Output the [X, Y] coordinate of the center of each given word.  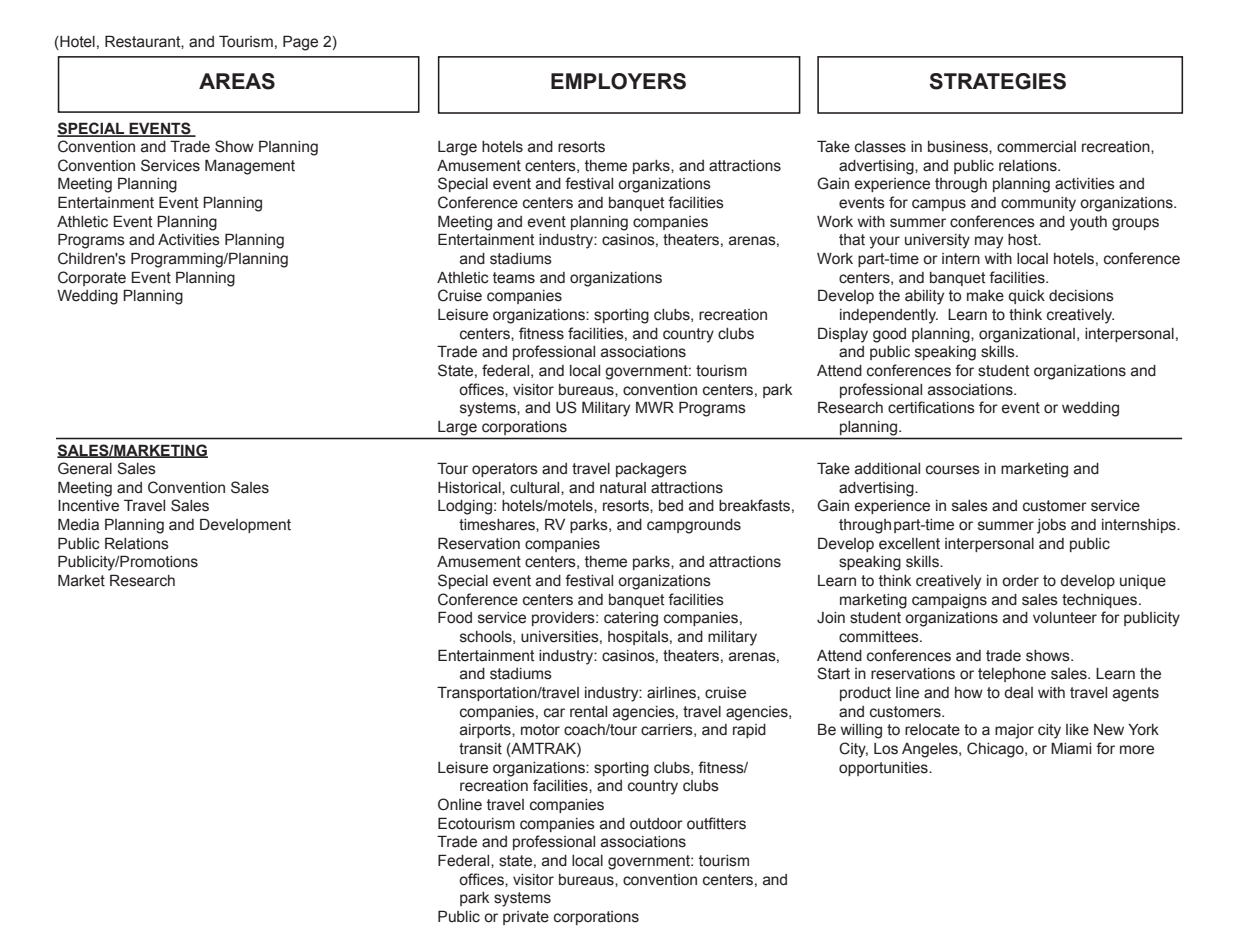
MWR [655, 407]
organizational [1027, 335]
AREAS [237, 81]
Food [455, 617]
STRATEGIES [997, 81]
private [526, 918]
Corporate [92, 278]
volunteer [1065, 618]
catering [631, 619]
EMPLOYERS [618, 81]
